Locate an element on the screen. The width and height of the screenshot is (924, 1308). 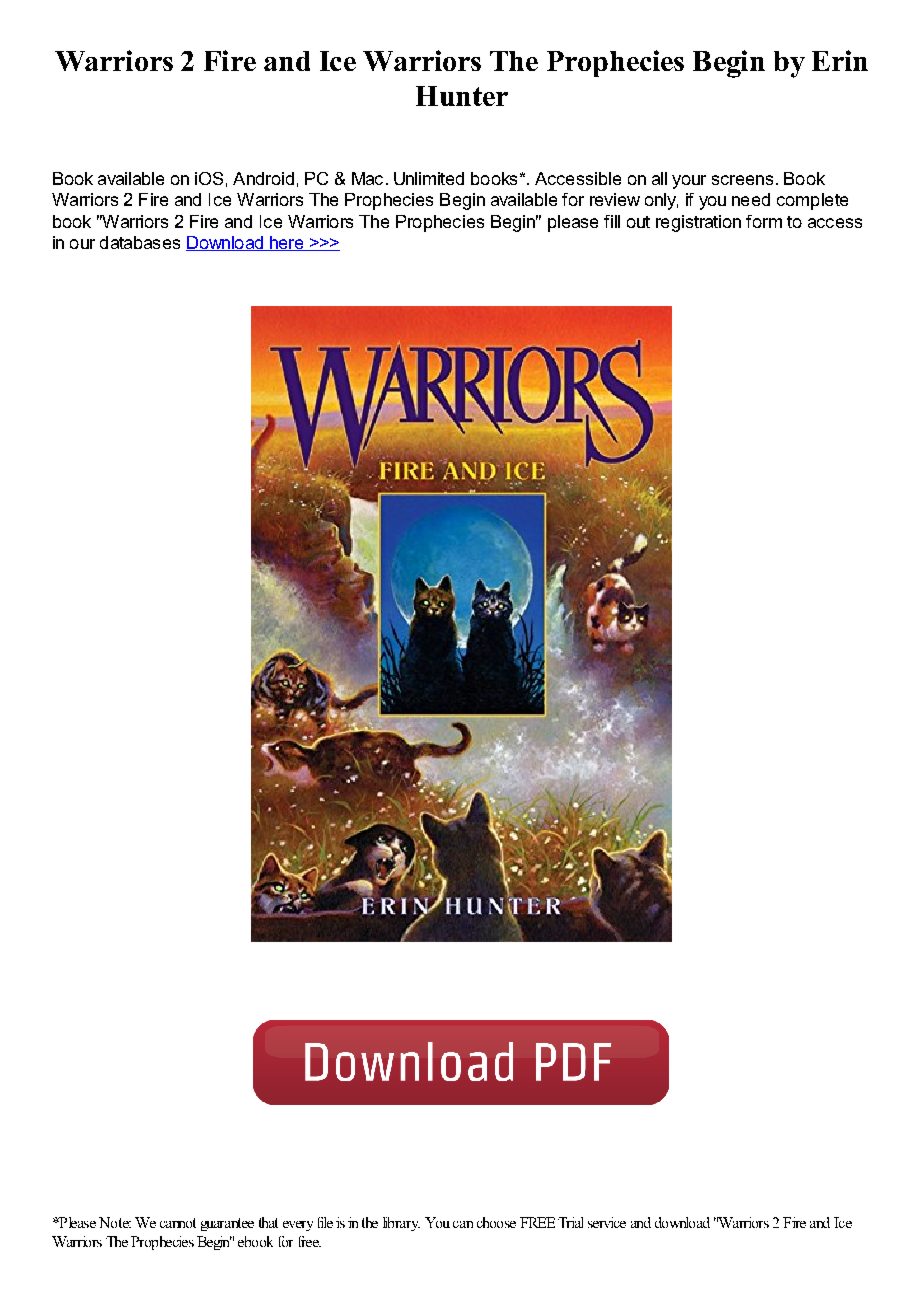
Android is located at coordinates (263, 178).
